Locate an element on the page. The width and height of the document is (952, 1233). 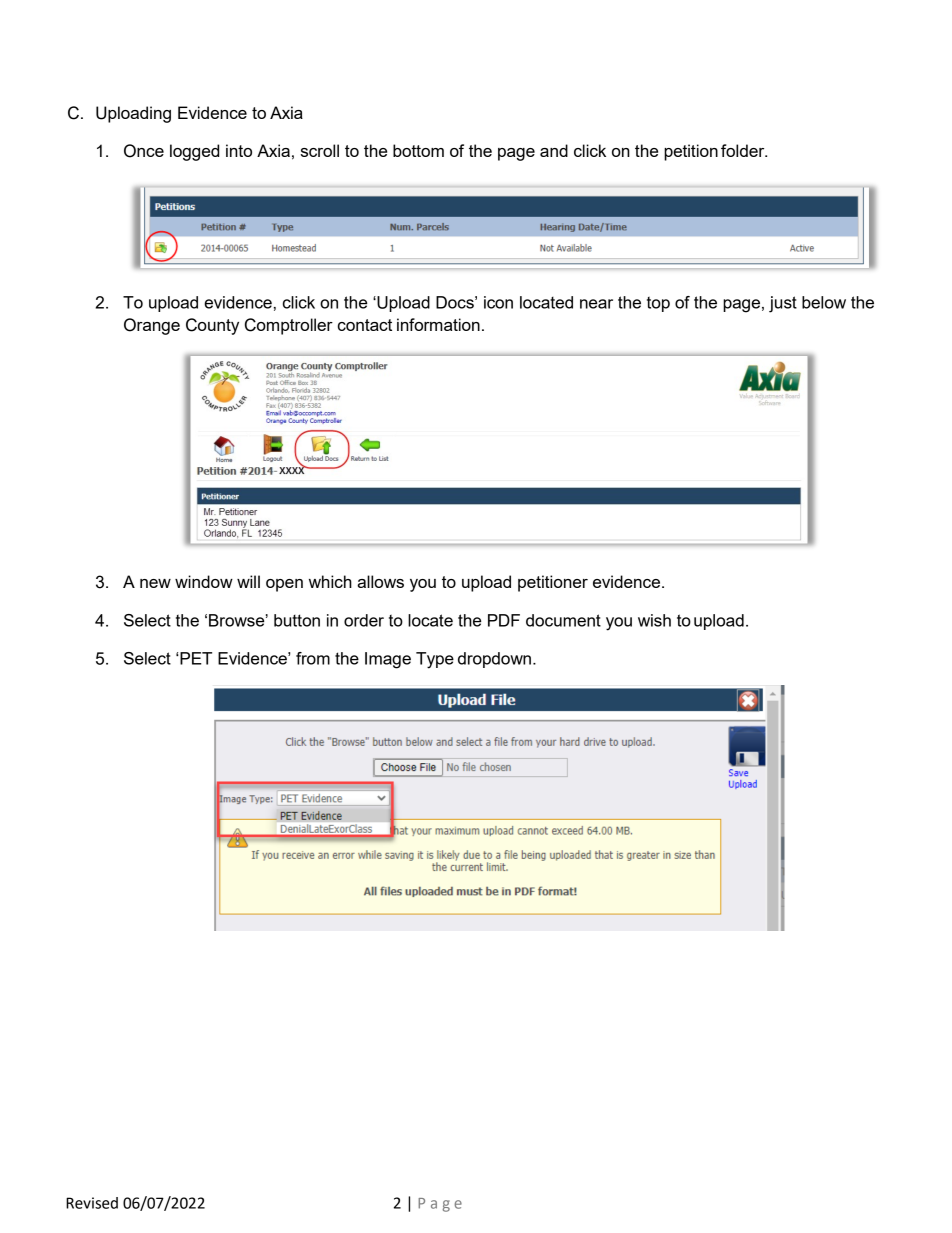
County is located at coordinates (212, 326).
